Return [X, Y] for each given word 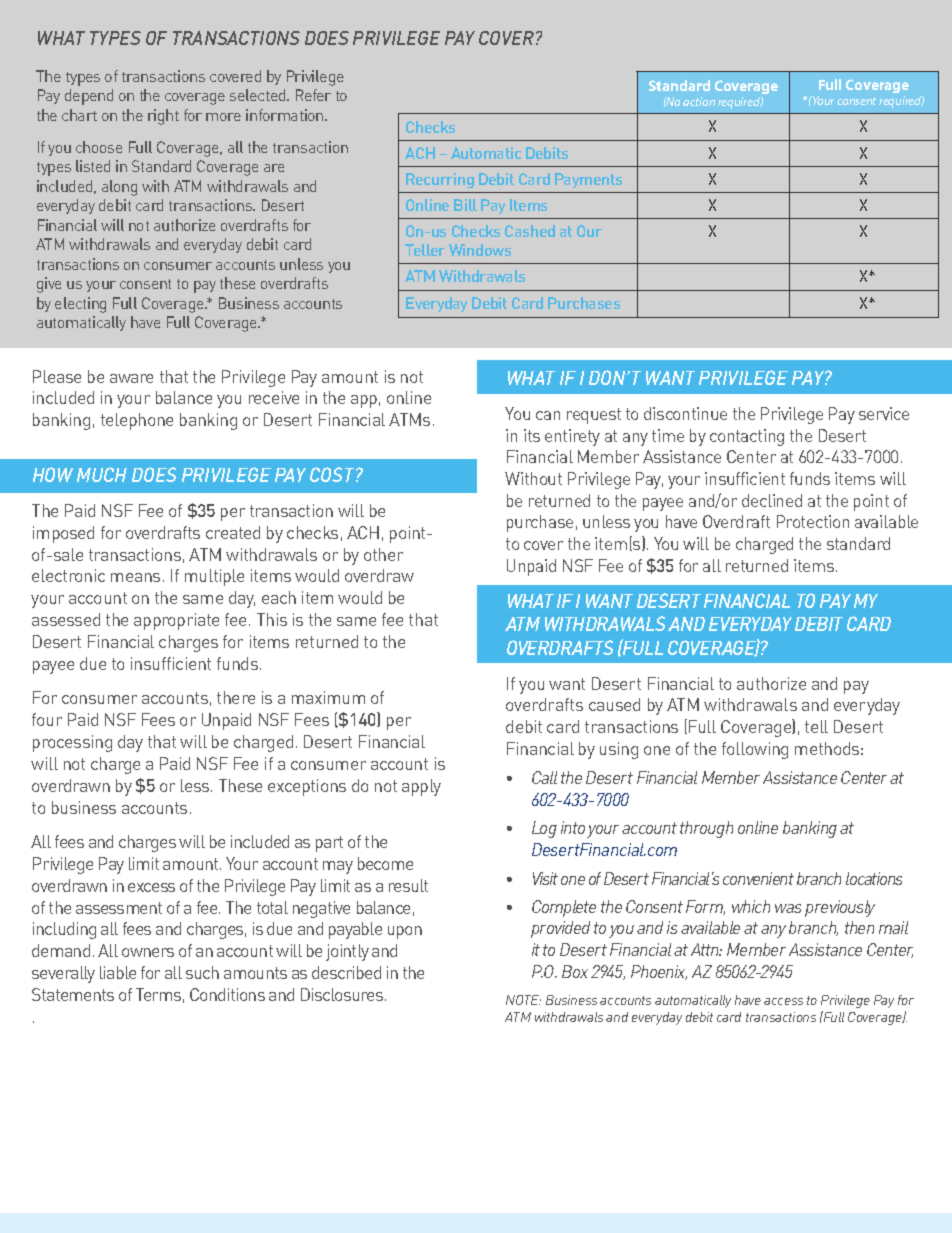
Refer [313, 95]
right [163, 117]
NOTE [523, 1000]
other [383, 554]
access [783, 1001]
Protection [813, 521]
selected [259, 95]
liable [118, 972]
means [135, 577]
